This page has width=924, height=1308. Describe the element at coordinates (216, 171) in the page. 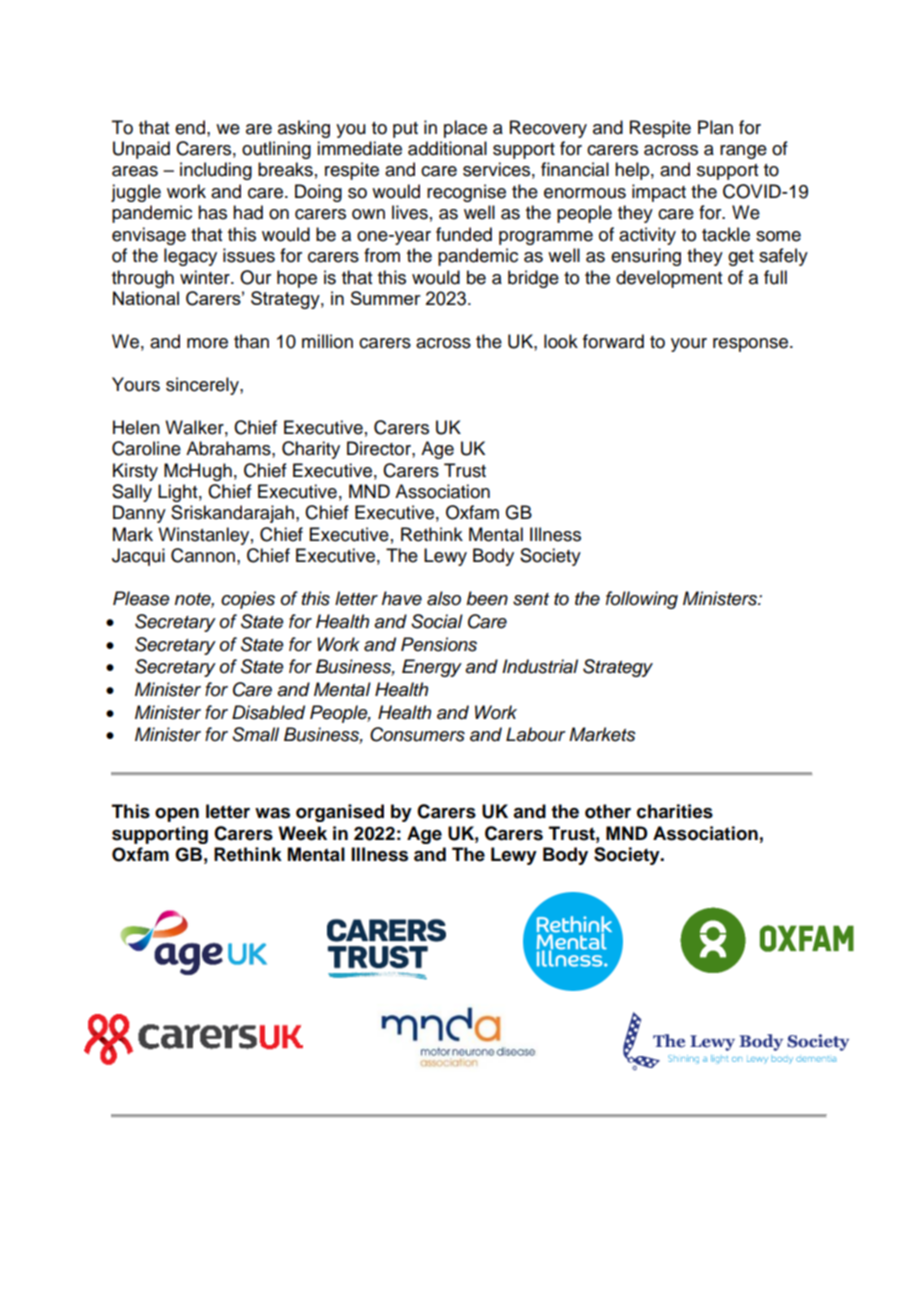

I see `including` at that location.
